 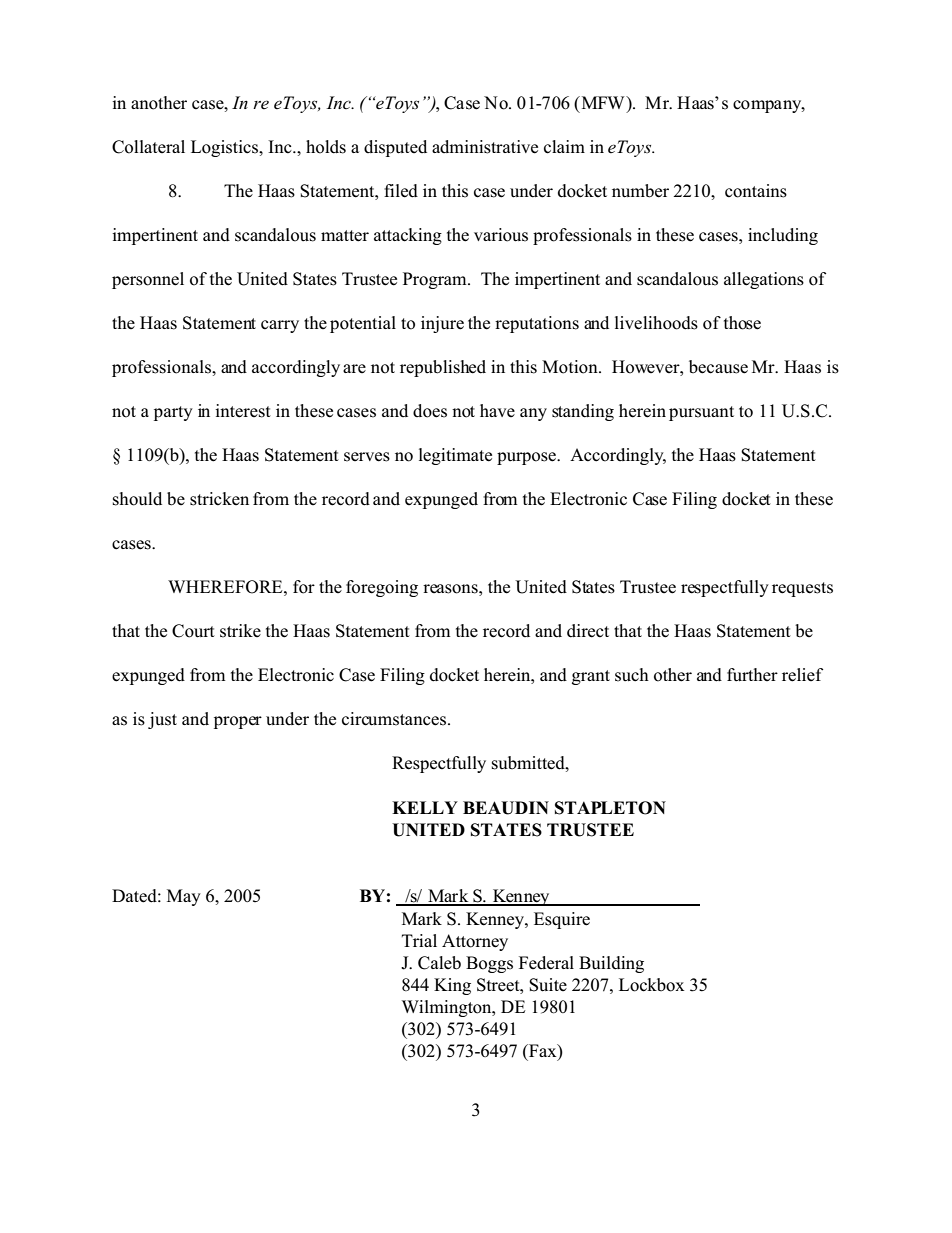 What do you see at coordinates (802, 589) in the screenshot?
I see `requests` at bounding box center [802, 589].
